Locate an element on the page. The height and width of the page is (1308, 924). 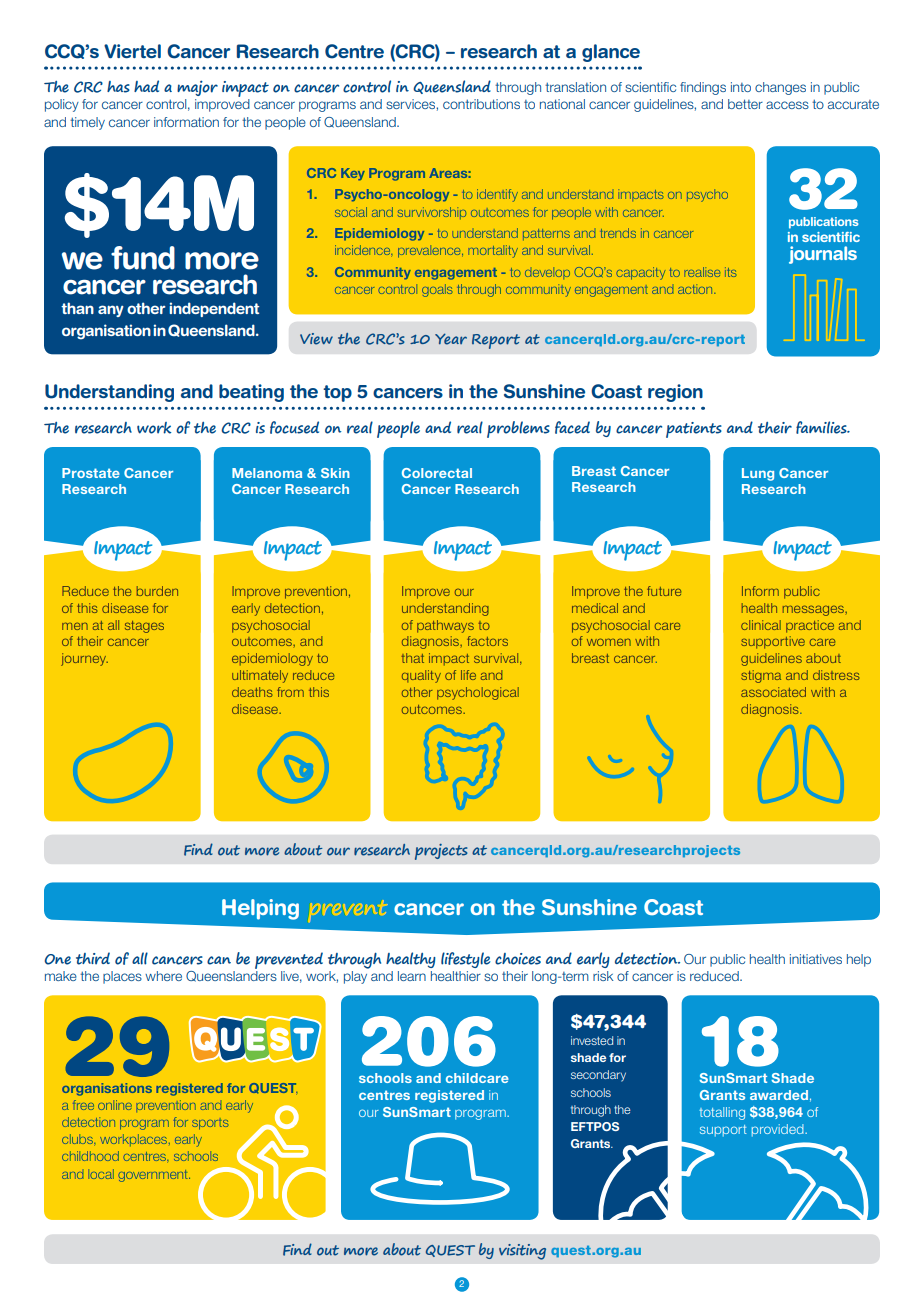
any is located at coordinates (111, 311).
